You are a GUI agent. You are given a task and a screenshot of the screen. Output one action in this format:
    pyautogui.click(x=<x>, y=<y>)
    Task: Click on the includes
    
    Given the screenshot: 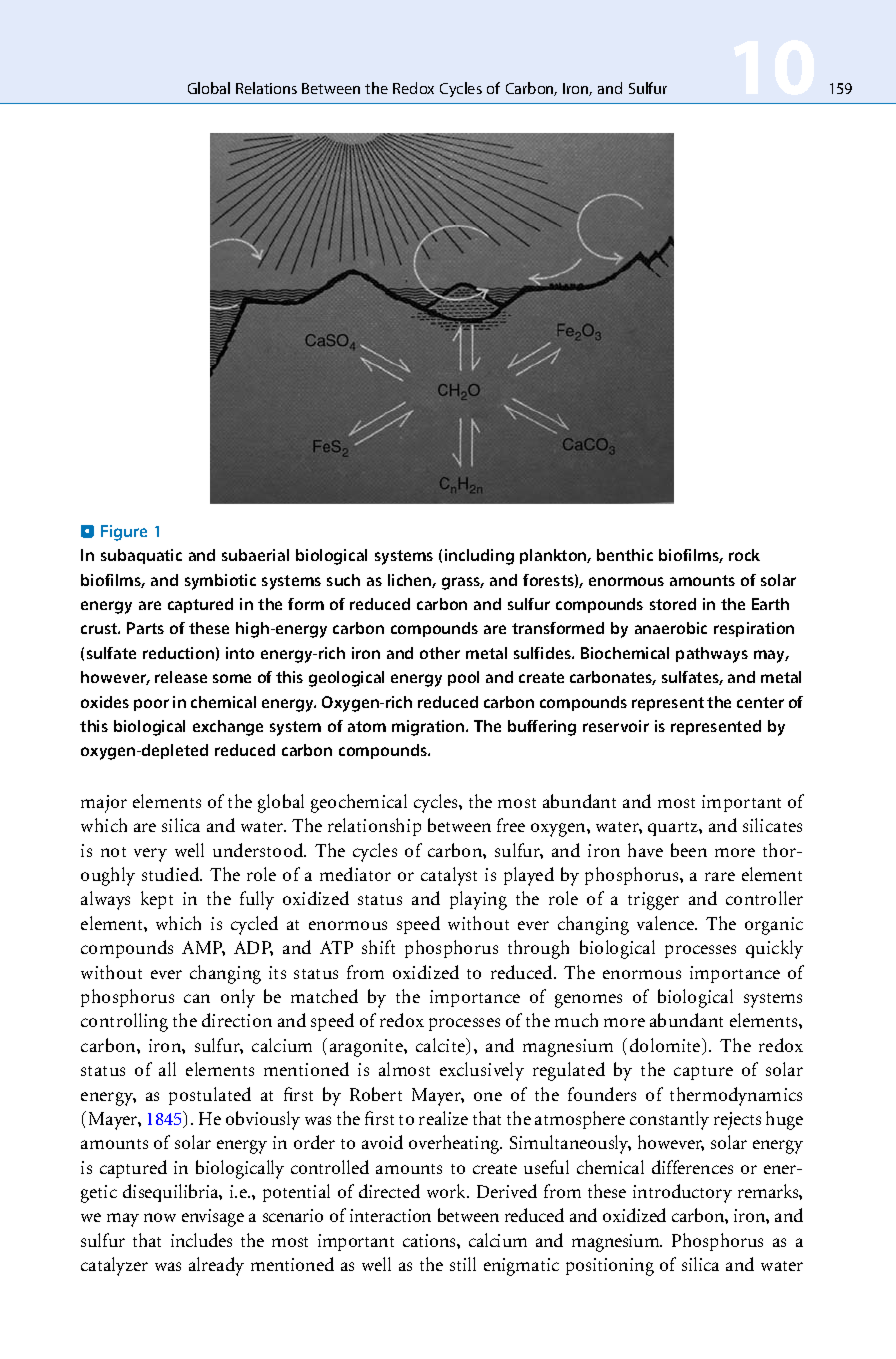 What is the action you would take?
    pyautogui.click(x=201, y=1240)
